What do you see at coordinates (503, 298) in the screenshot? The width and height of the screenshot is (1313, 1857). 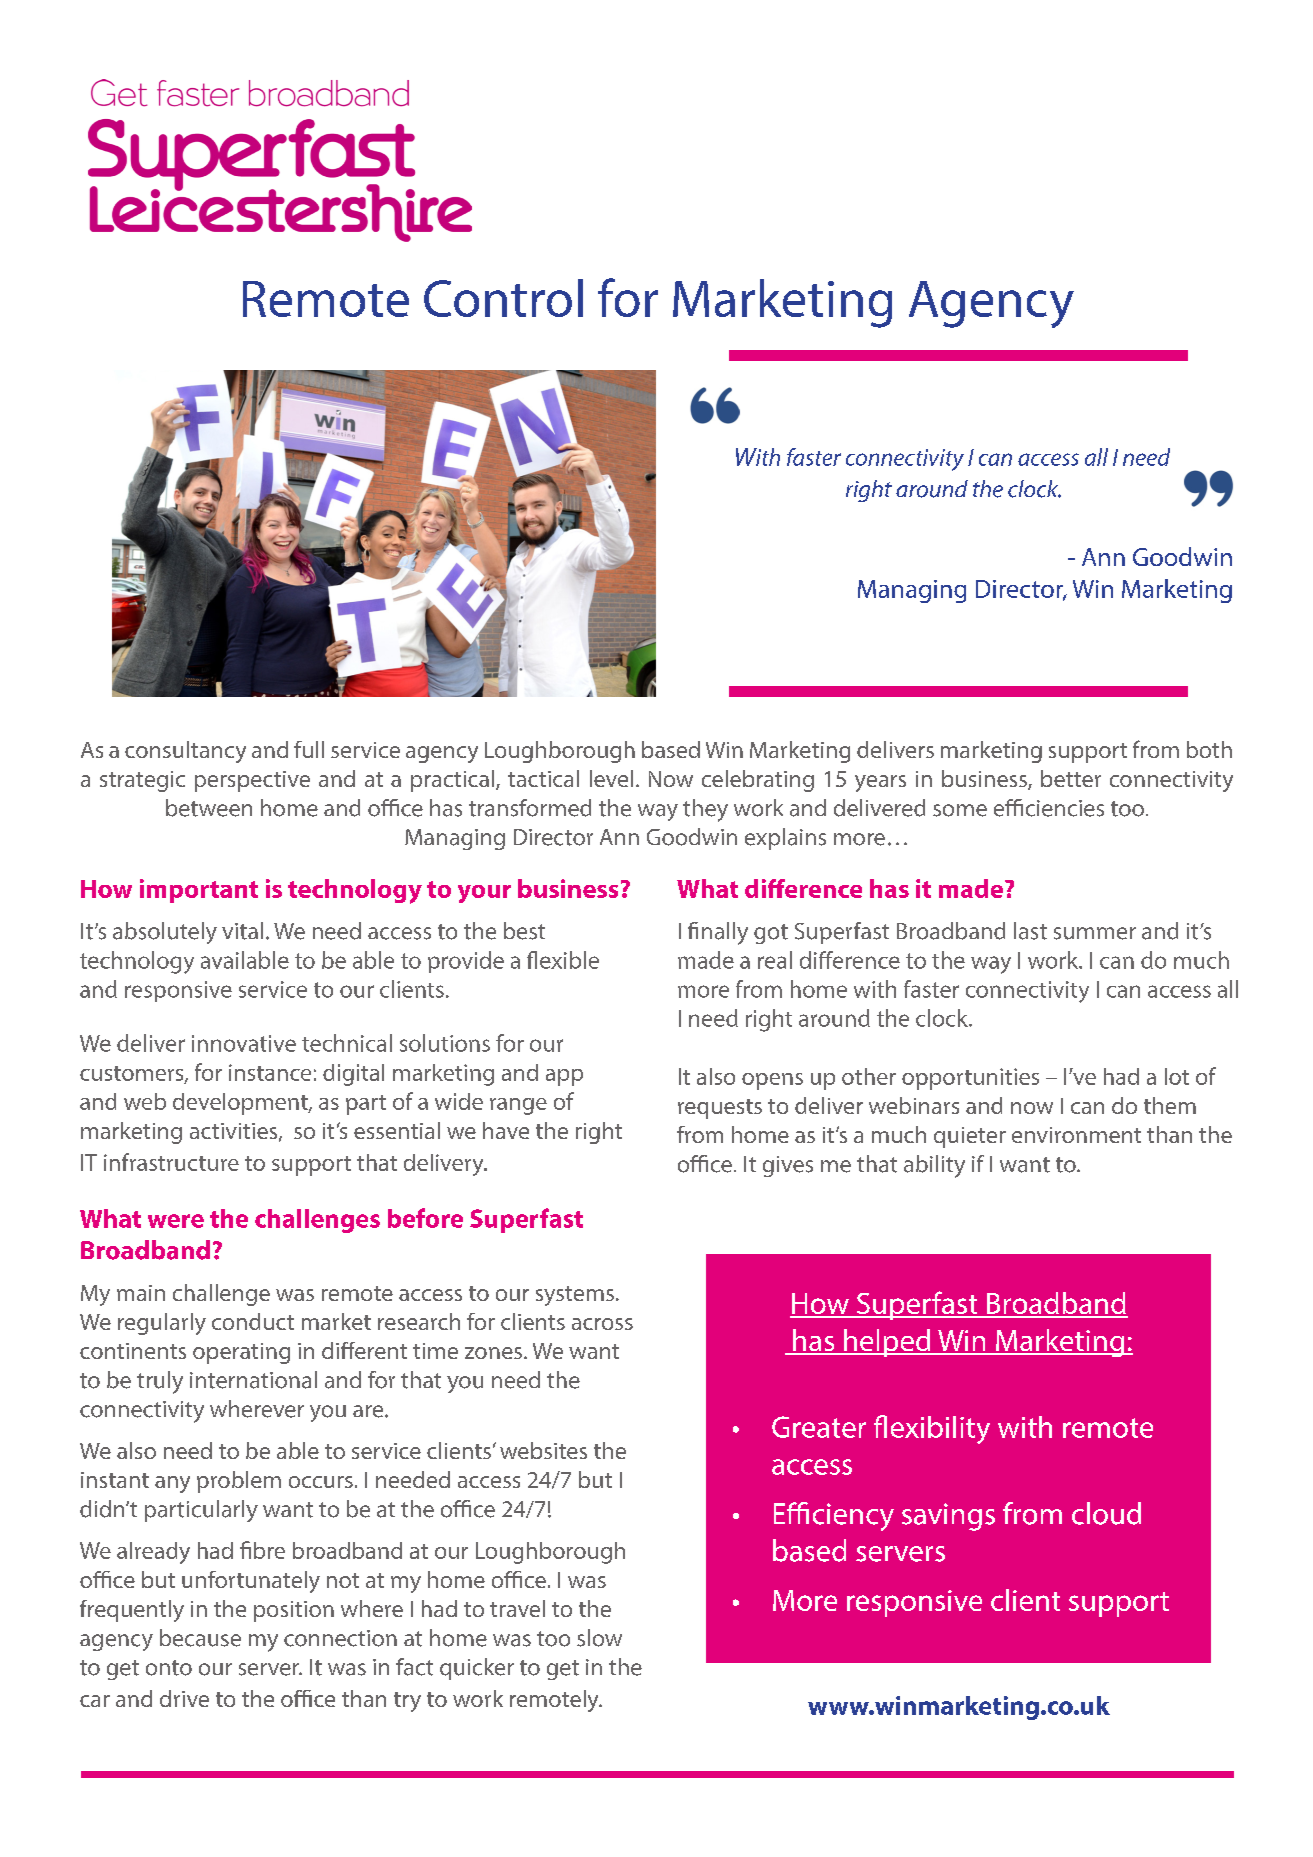 I see `Control` at bounding box center [503, 298].
